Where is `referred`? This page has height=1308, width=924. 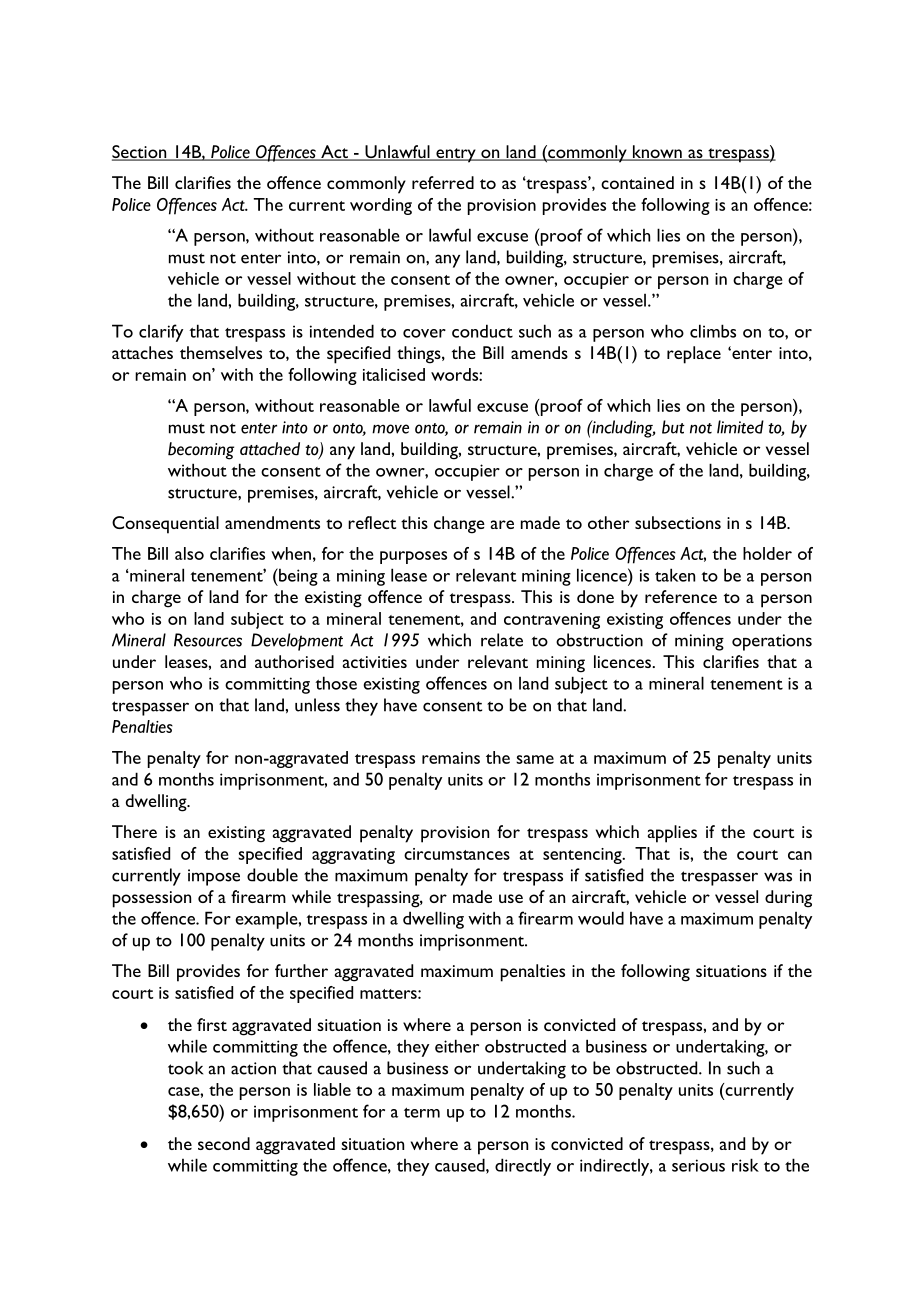 referred is located at coordinates (443, 182).
